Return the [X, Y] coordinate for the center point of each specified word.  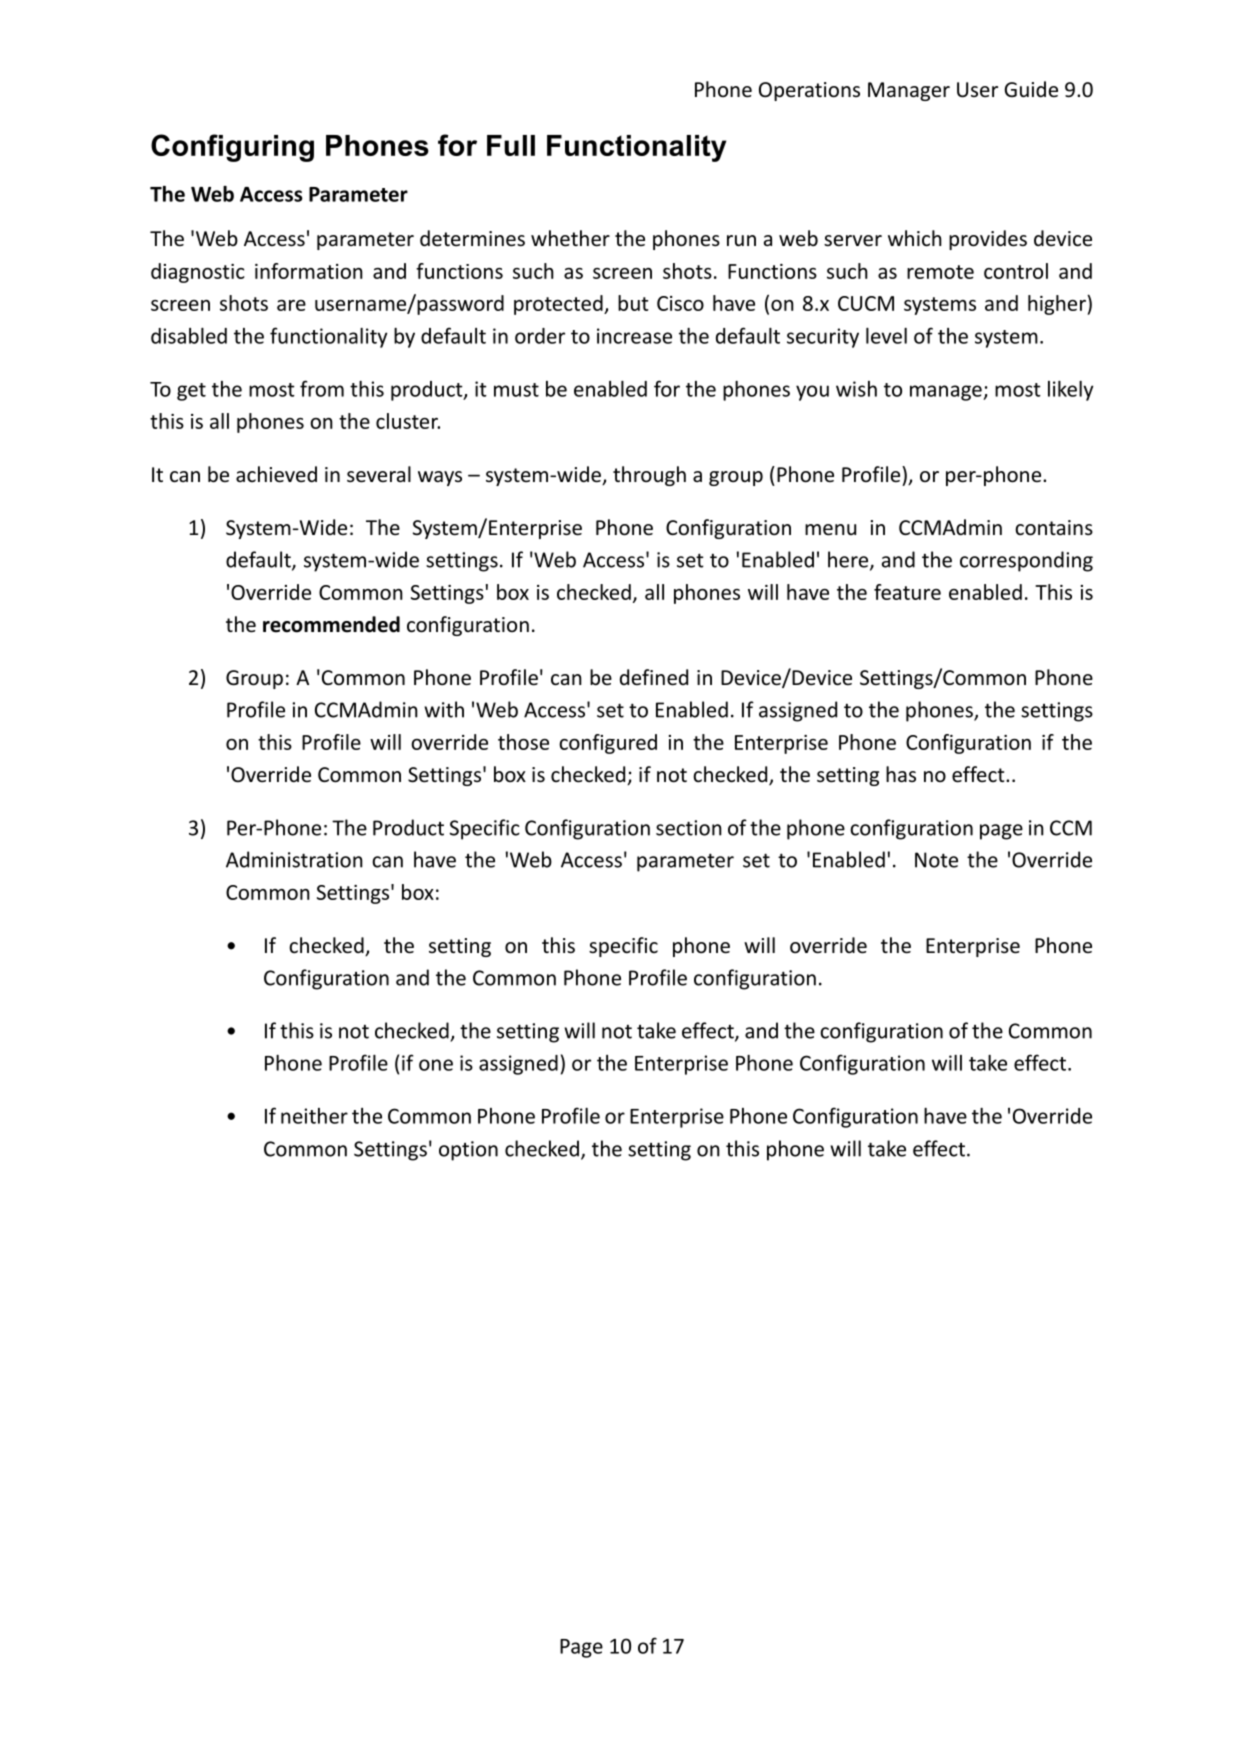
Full [511, 145]
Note [936, 860]
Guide [1031, 89]
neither [314, 1116]
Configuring [232, 148]
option [468, 1151]
